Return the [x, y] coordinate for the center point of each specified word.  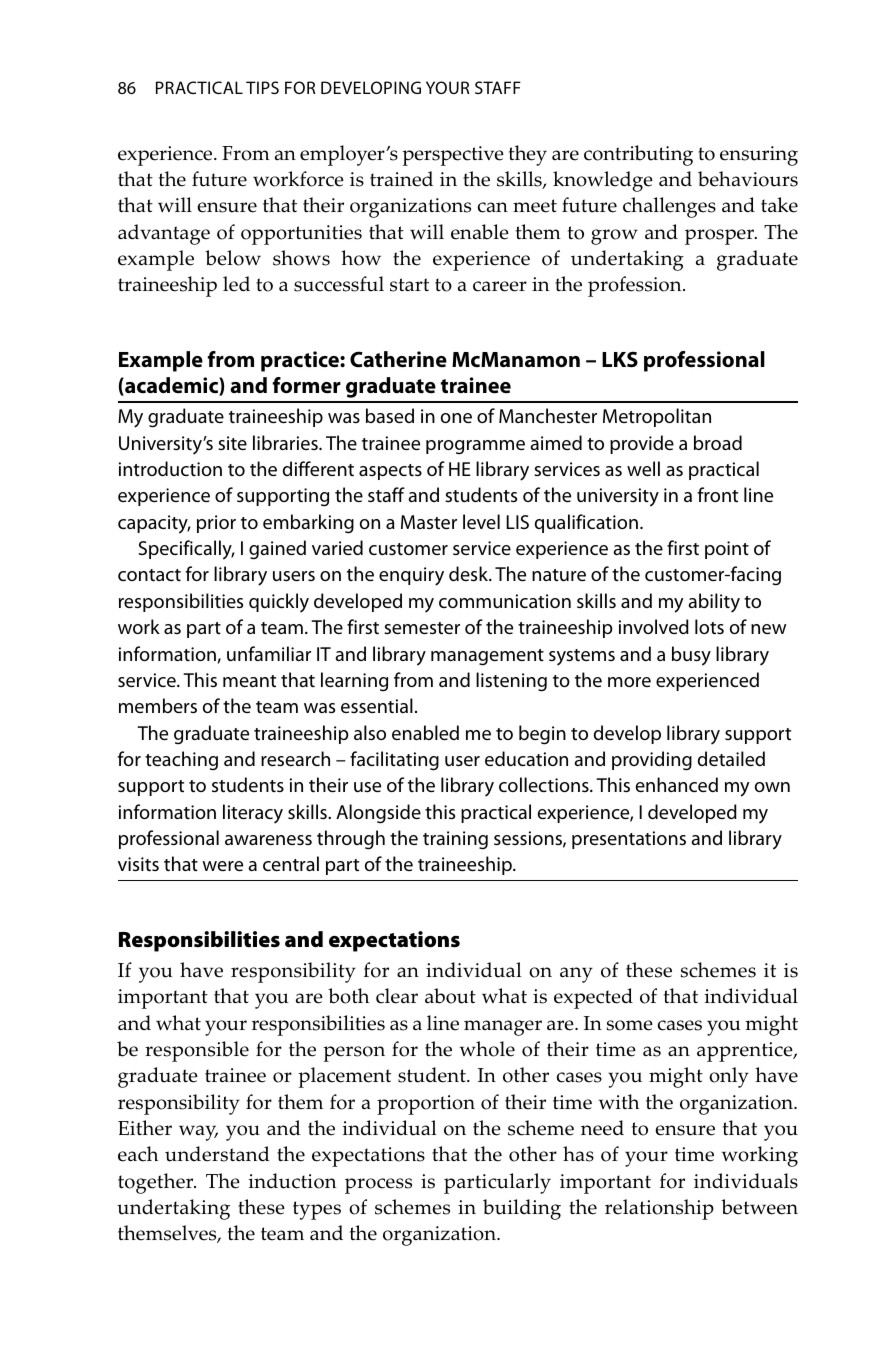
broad [718, 442]
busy [691, 656]
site [232, 443]
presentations [629, 840]
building [522, 1209]
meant [249, 681]
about [450, 996]
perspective [453, 156]
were [222, 866]
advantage [164, 234]
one [456, 418]
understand [217, 1154]
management [487, 657]
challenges [669, 207]
